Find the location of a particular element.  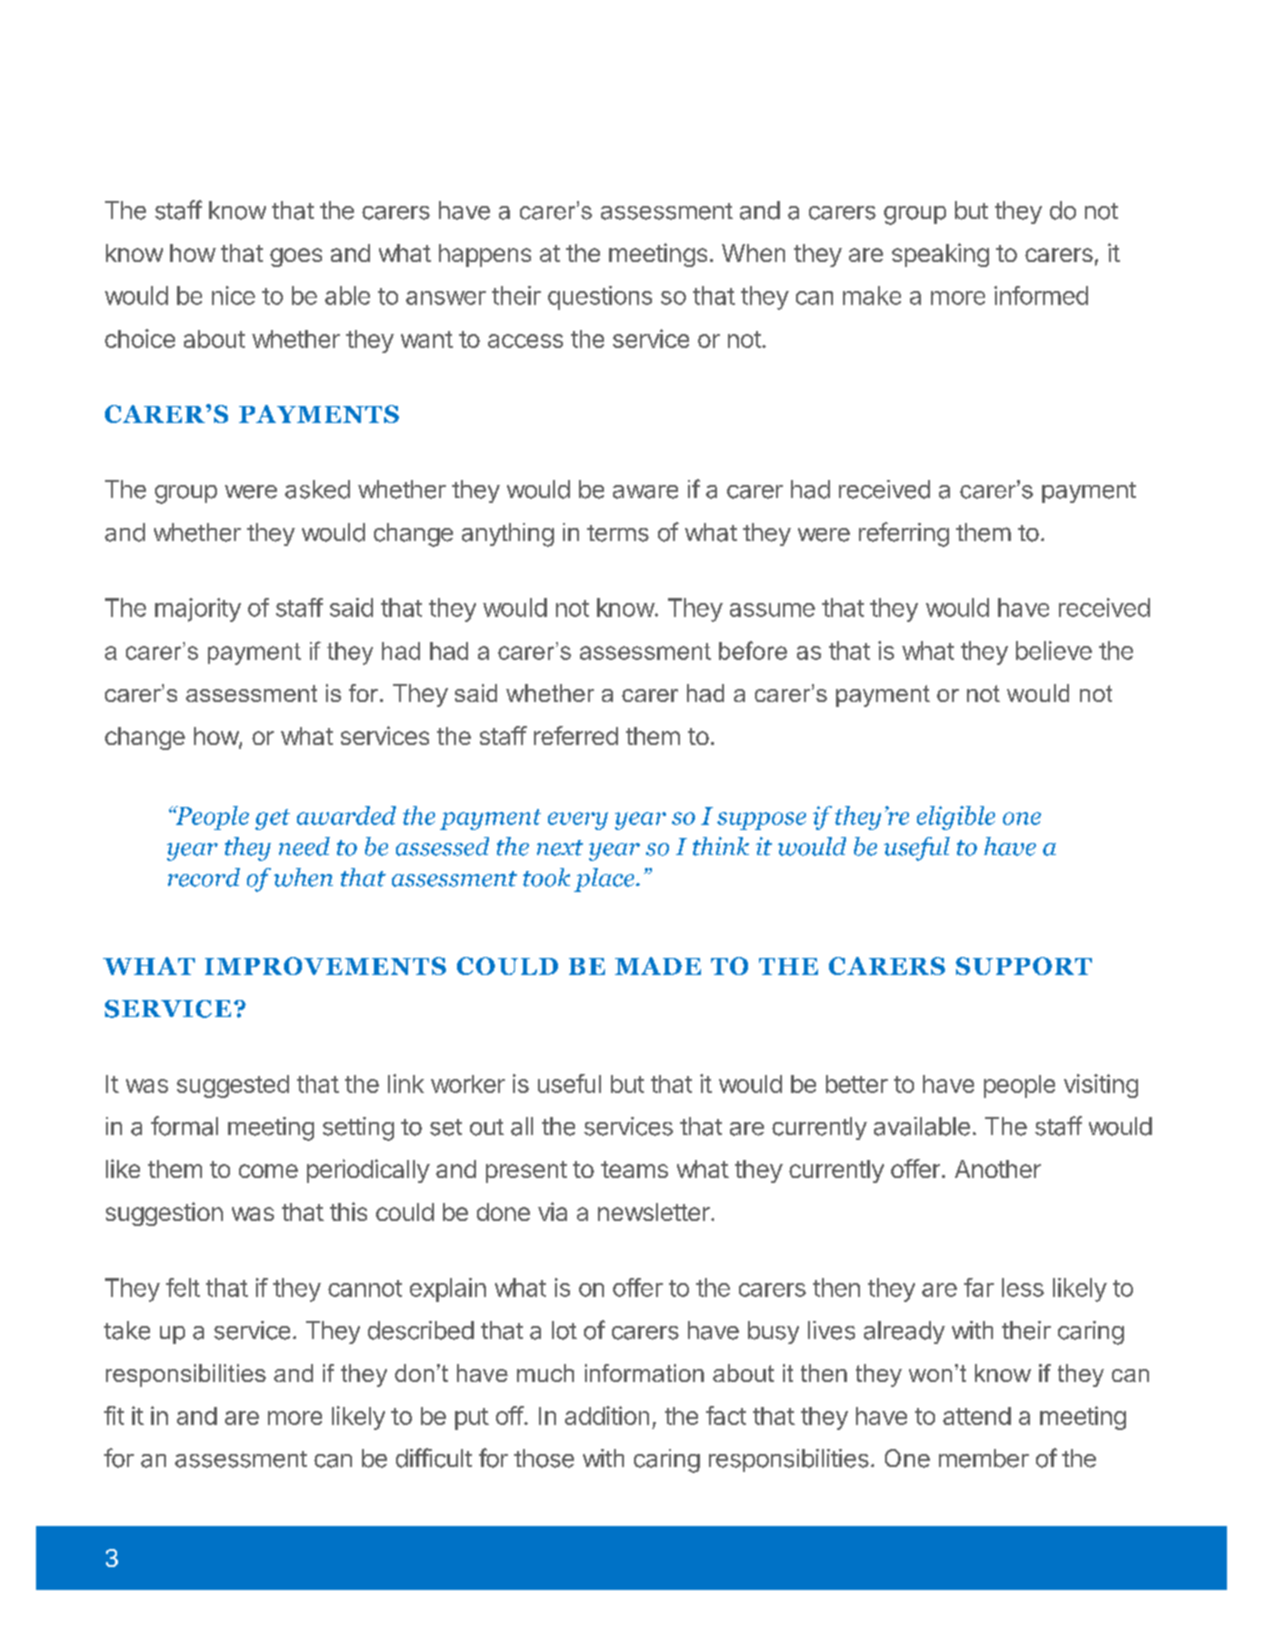

majority is located at coordinates (198, 610).
